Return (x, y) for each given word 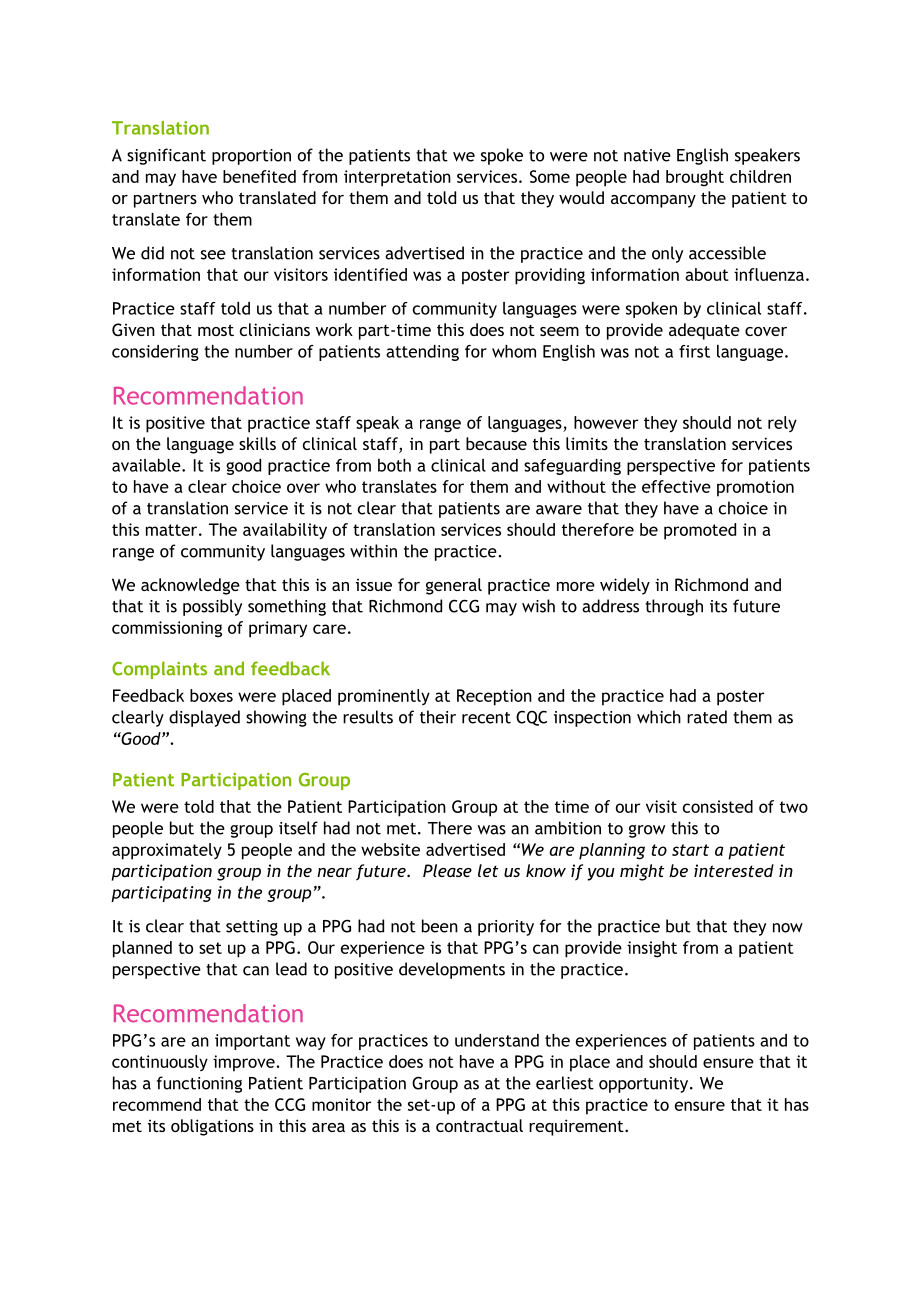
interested (734, 870)
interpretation (397, 178)
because (496, 443)
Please (447, 870)
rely (782, 424)
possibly (212, 607)
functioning (199, 1084)
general (454, 586)
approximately (167, 851)
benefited (259, 176)
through (674, 607)
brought (695, 178)
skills (257, 443)
